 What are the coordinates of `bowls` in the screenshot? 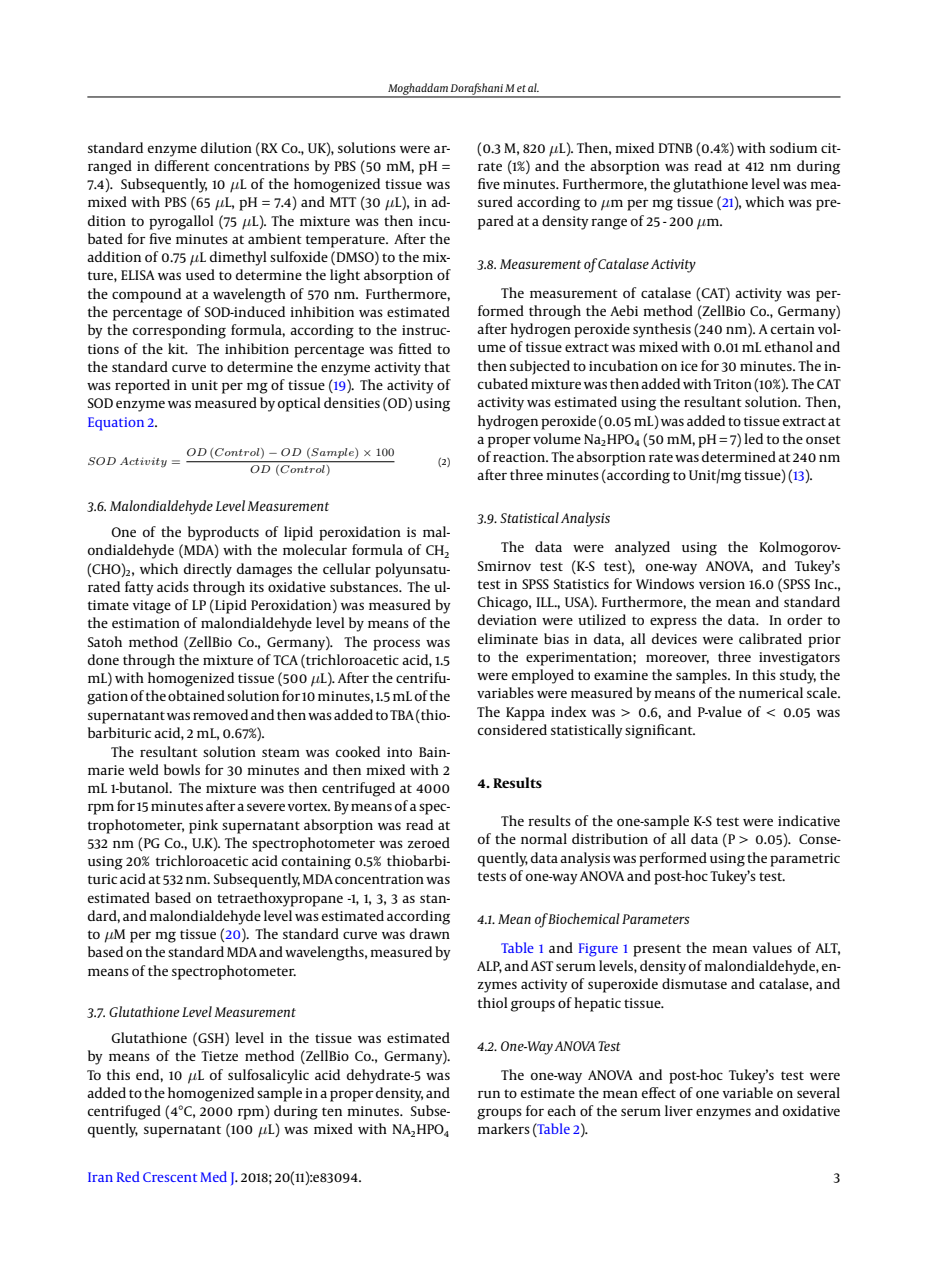 It's located at (182, 769).
